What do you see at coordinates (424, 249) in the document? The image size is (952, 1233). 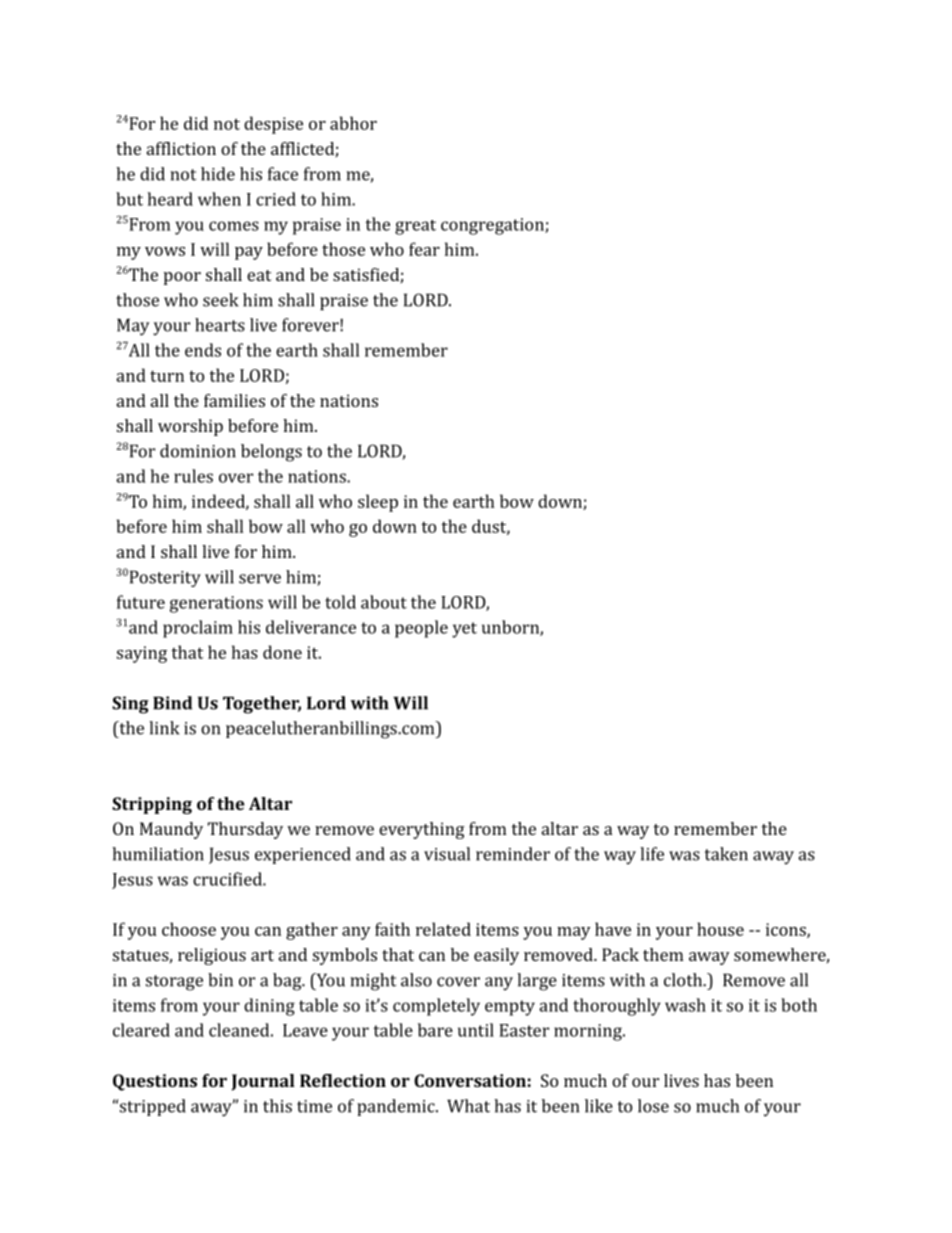 I see `fear` at bounding box center [424, 249].
